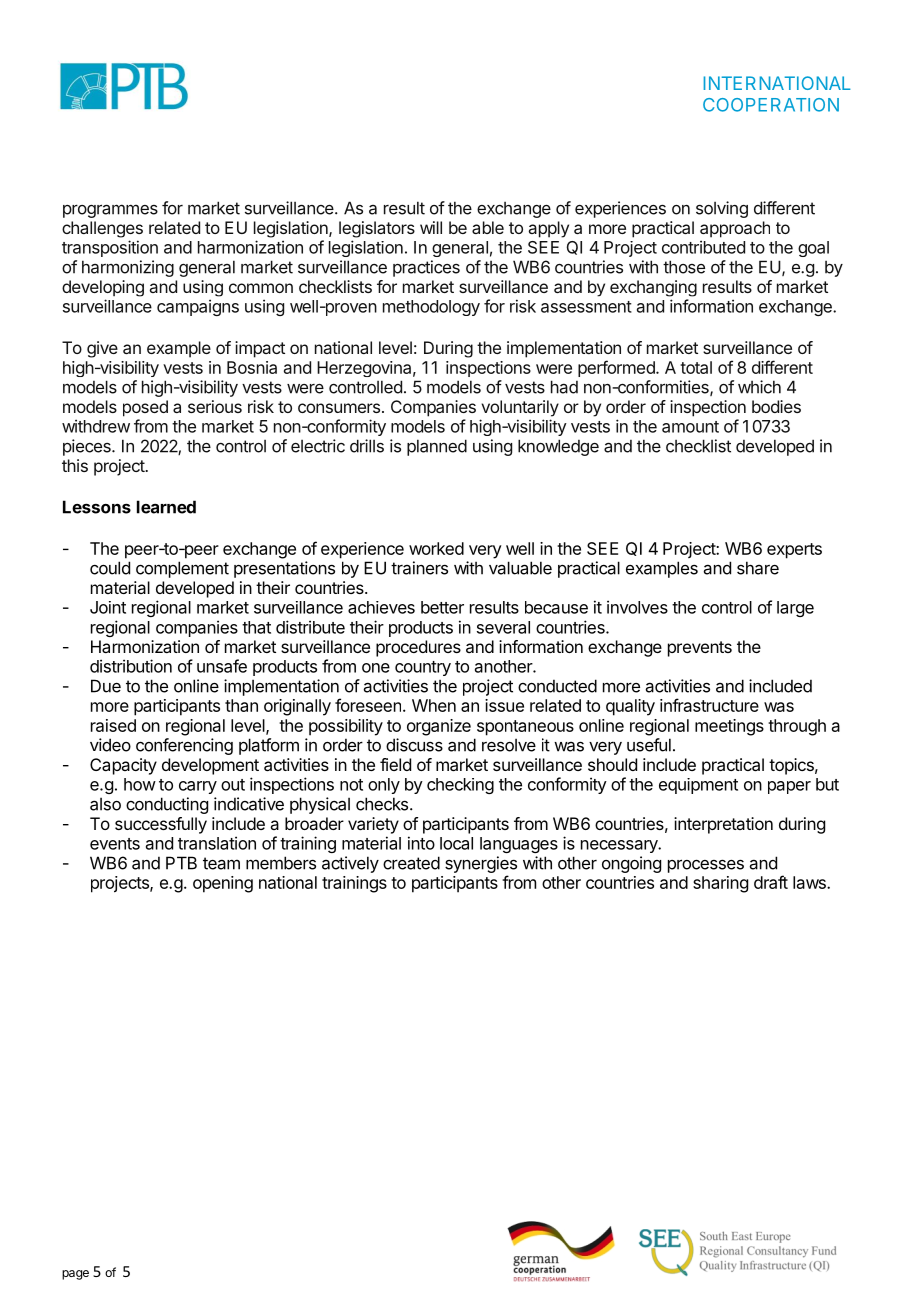 This document has width=924, height=1308. Describe the element at coordinates (411, 863) in the document. I see `created` at that location.
